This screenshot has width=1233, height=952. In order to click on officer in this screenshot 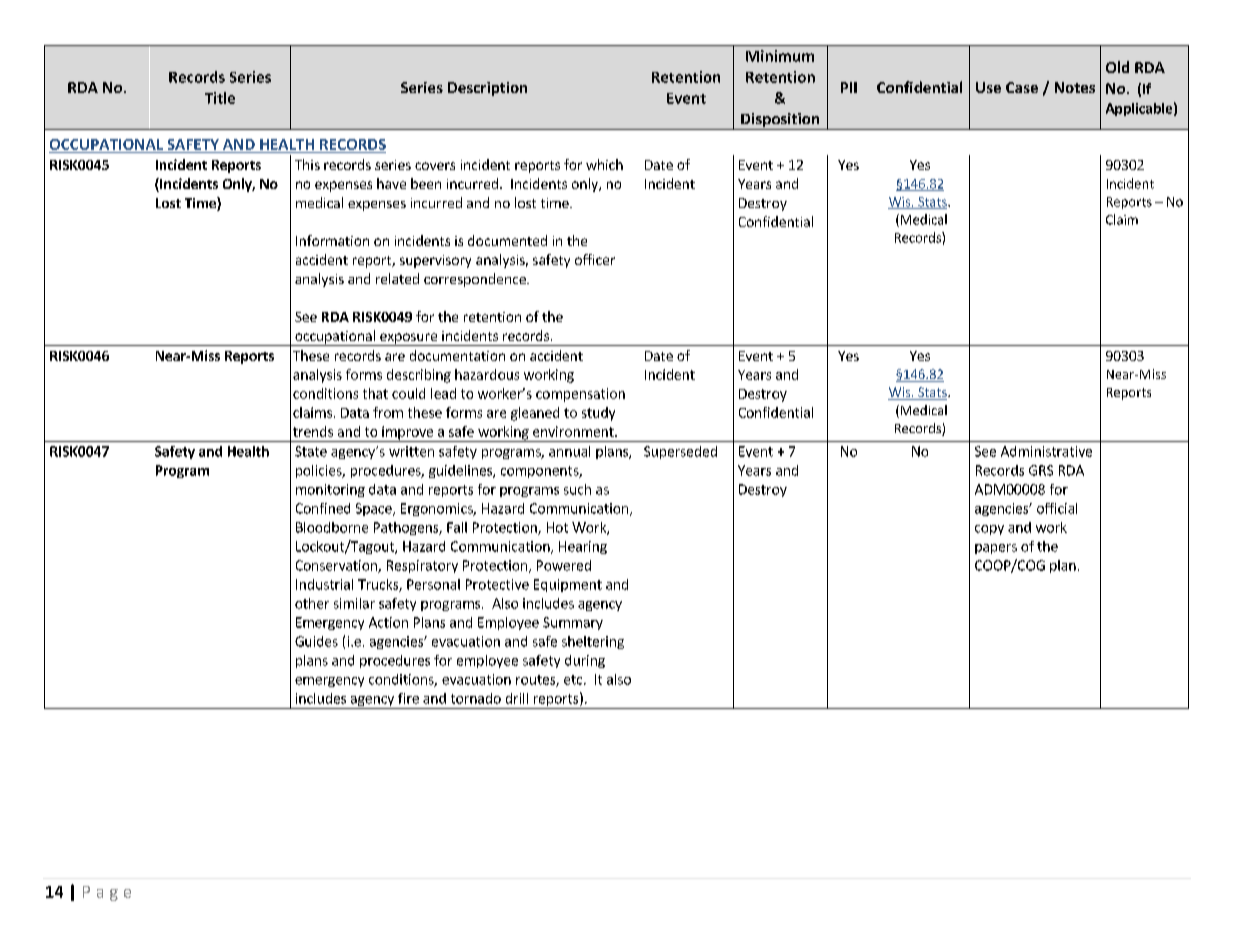, I will do `click(595, 259)`.
